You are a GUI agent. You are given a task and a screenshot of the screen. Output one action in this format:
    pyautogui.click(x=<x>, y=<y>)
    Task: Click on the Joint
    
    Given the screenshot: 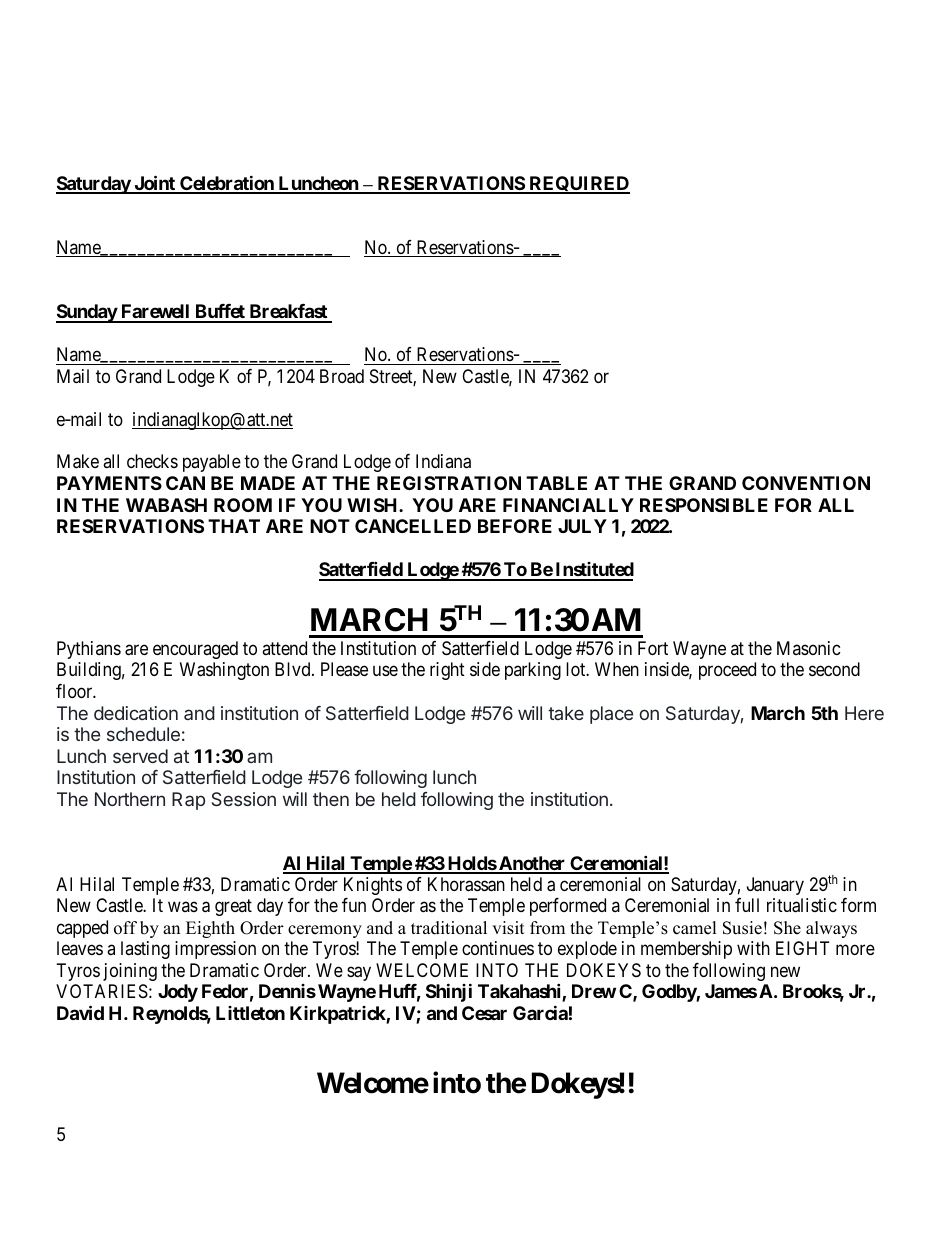 What is the action you would take?
    pyautogui.click(x=154, y=184)
